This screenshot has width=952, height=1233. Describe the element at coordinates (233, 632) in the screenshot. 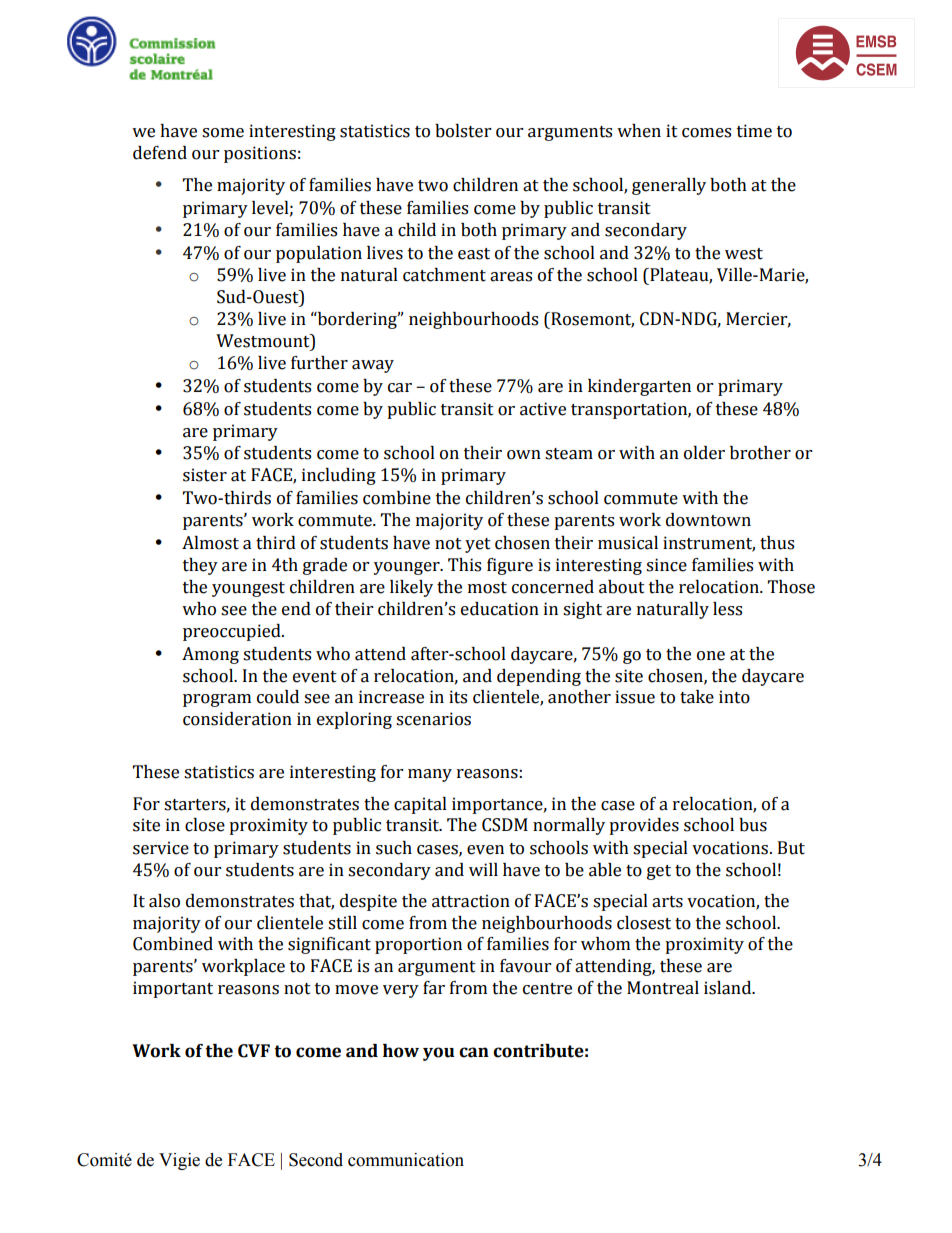

I see `preoccupied` at that location.
